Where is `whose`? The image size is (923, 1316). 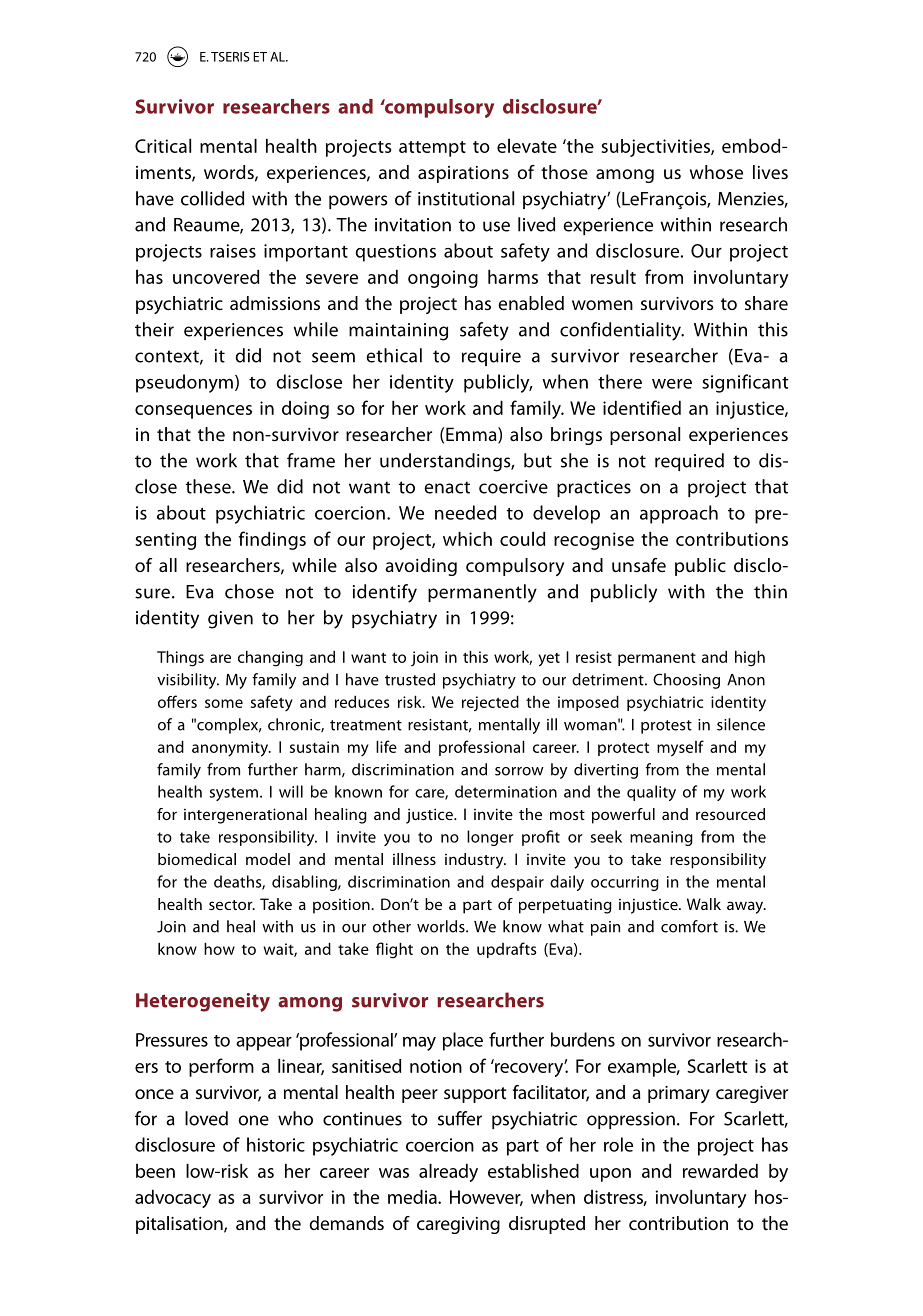 whose is located at coordinates (716, 172).
